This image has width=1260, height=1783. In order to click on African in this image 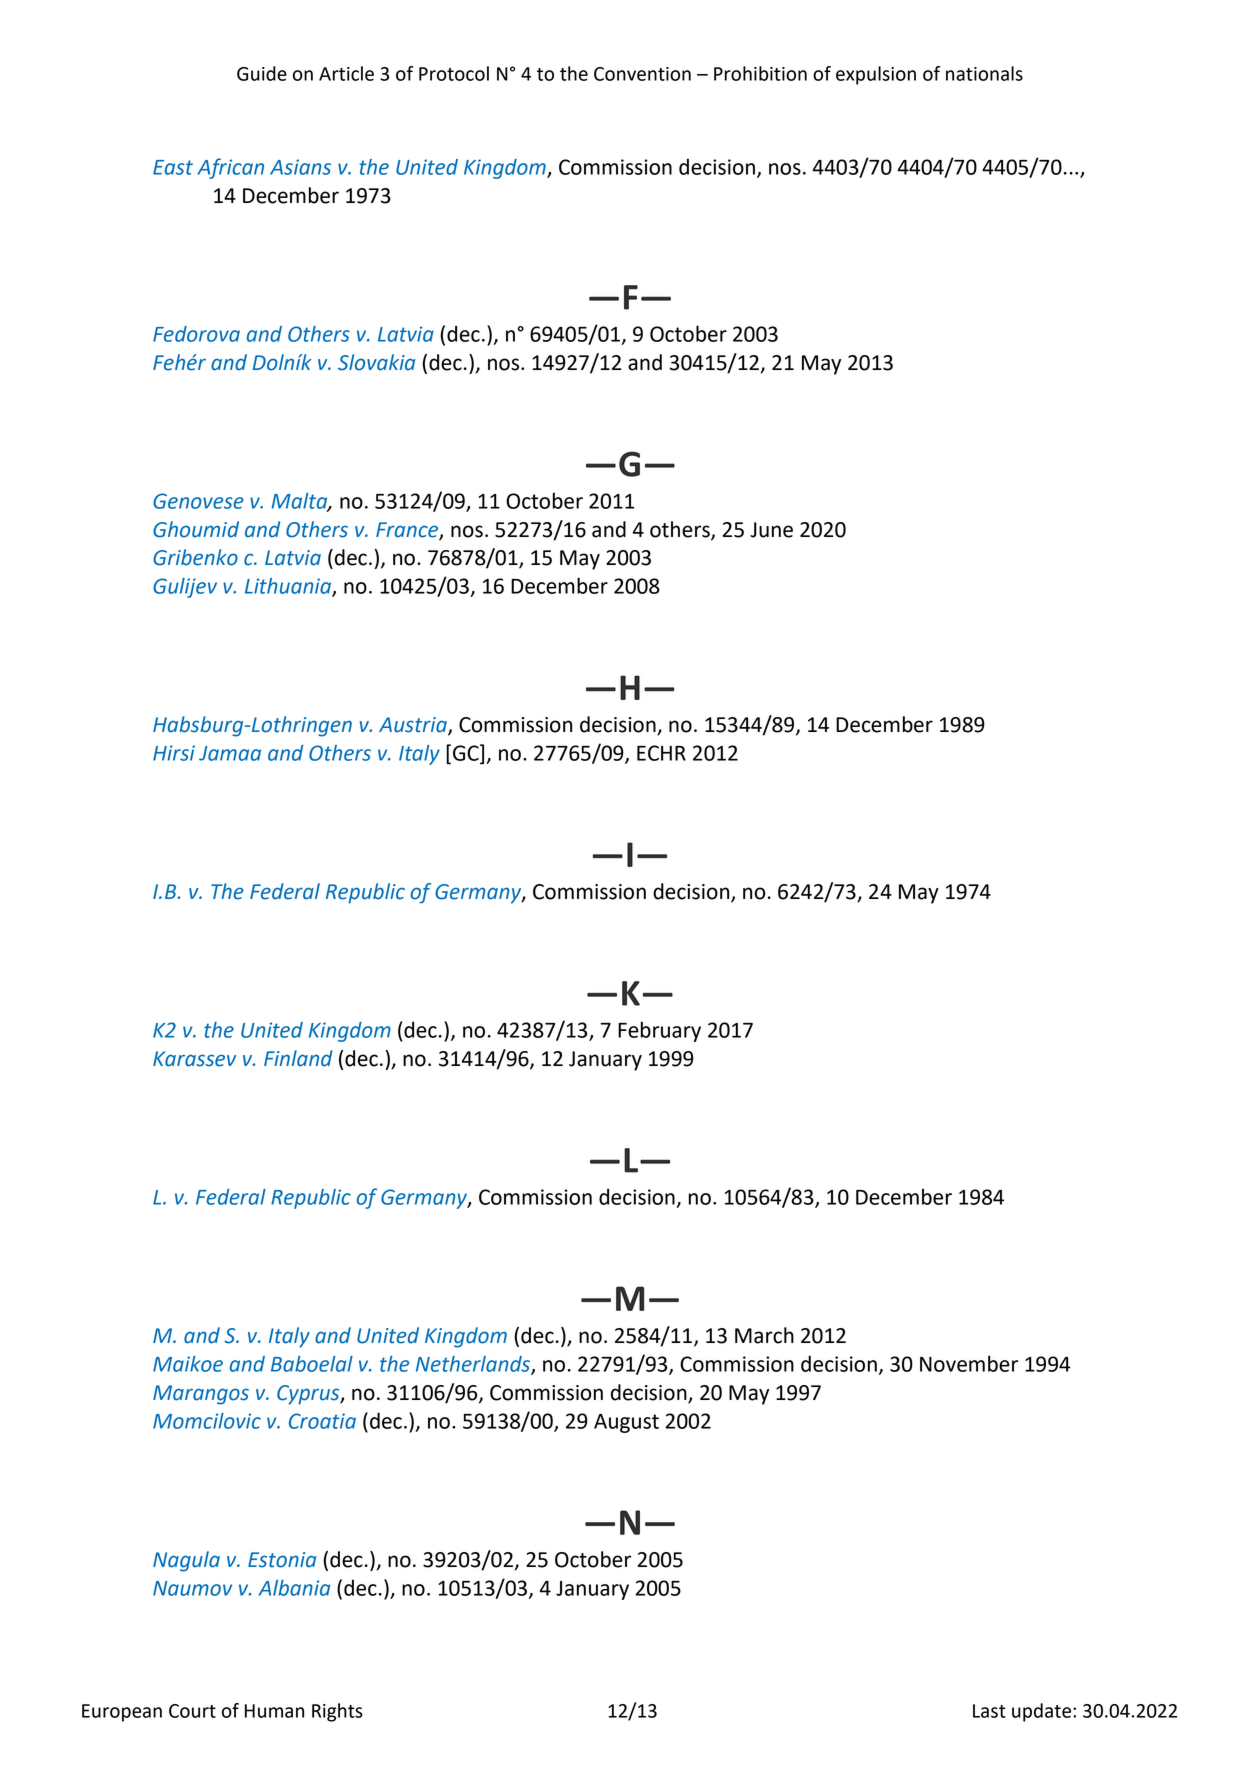, I will do `click(230, 168)`.
